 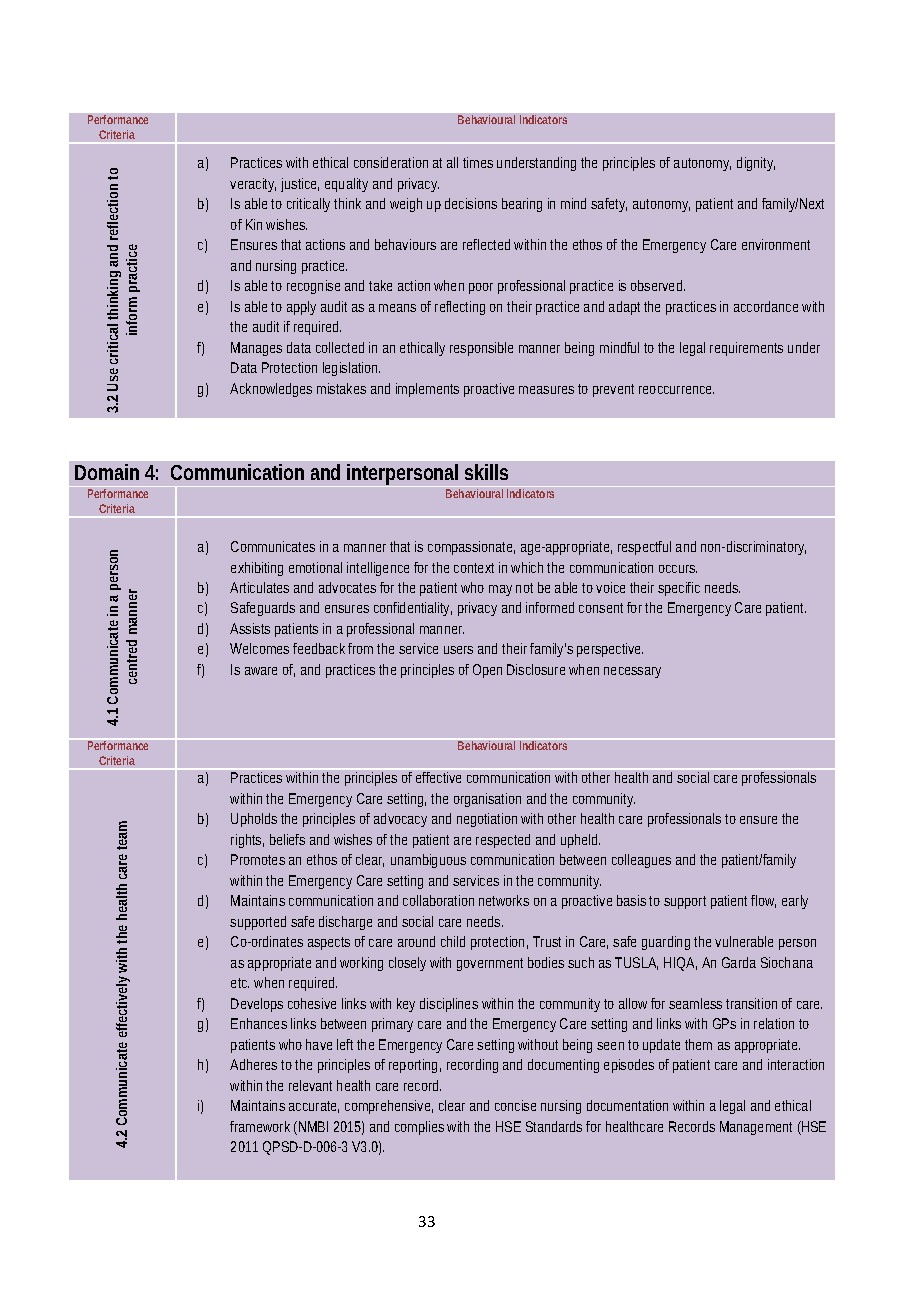 I want to click on specific, so click(x=679, y=589).
